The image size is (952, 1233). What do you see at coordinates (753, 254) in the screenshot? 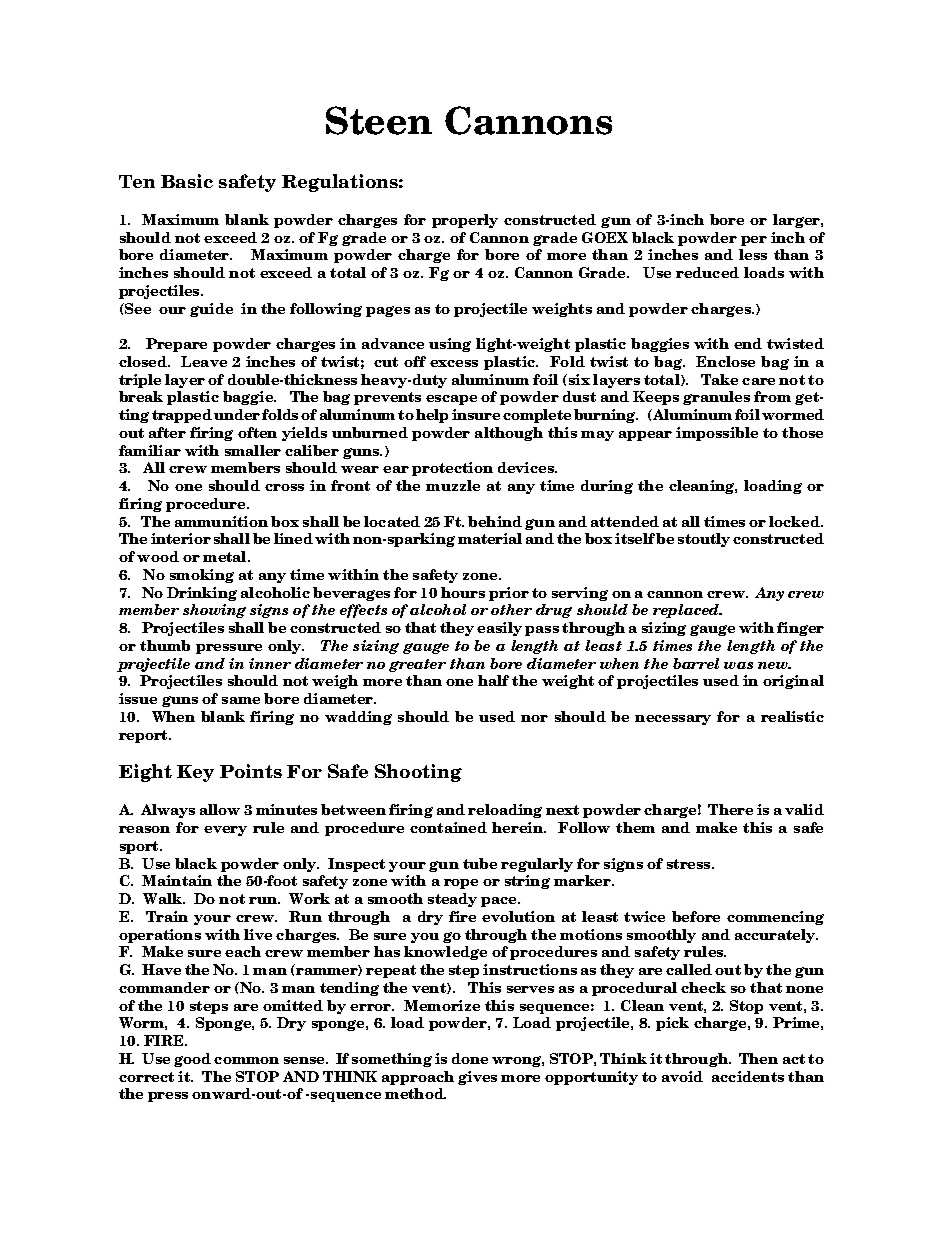
I see `less` at bounding box center [753, 254].
